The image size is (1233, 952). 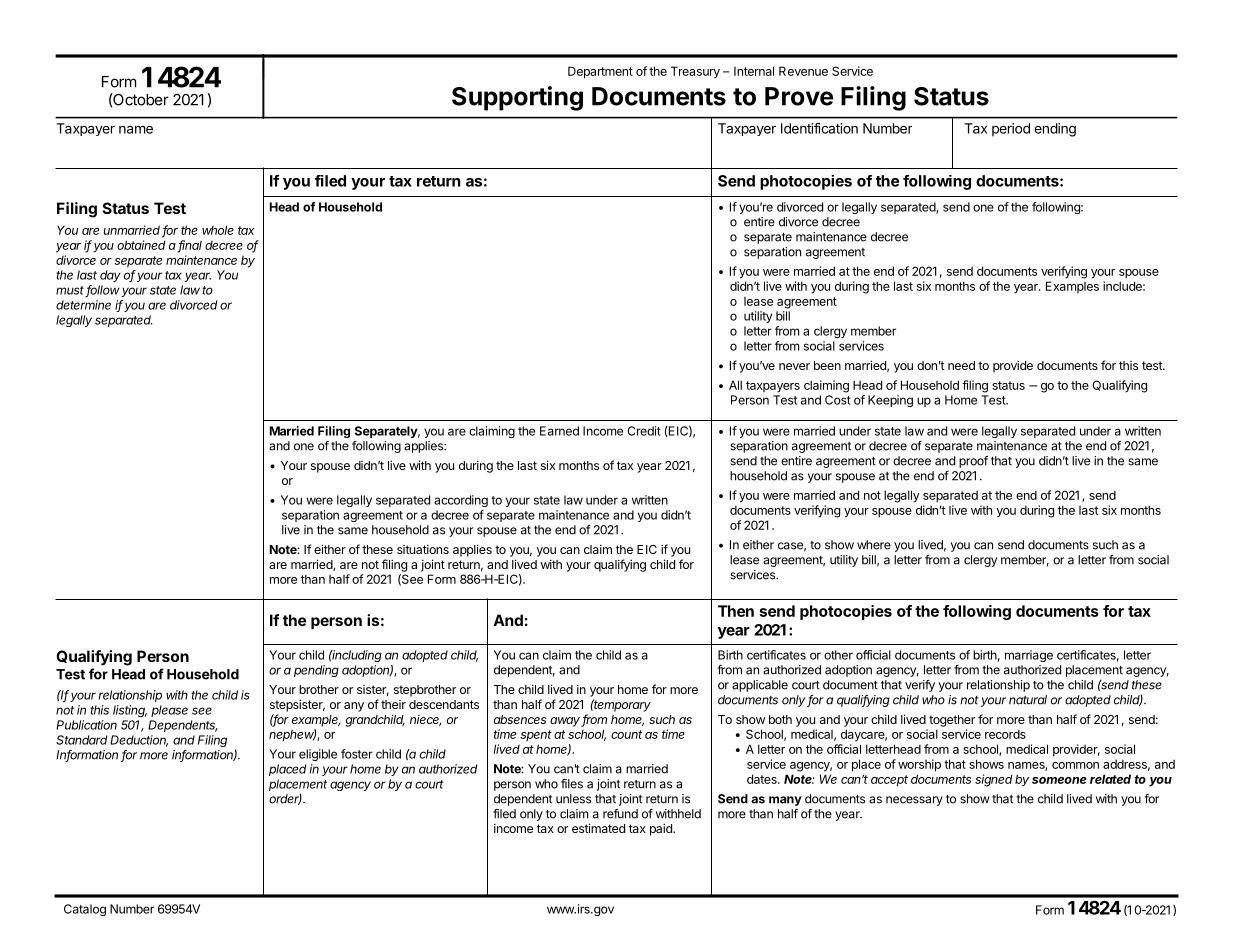 I want to click on Department, so click(x=600, y=72).
